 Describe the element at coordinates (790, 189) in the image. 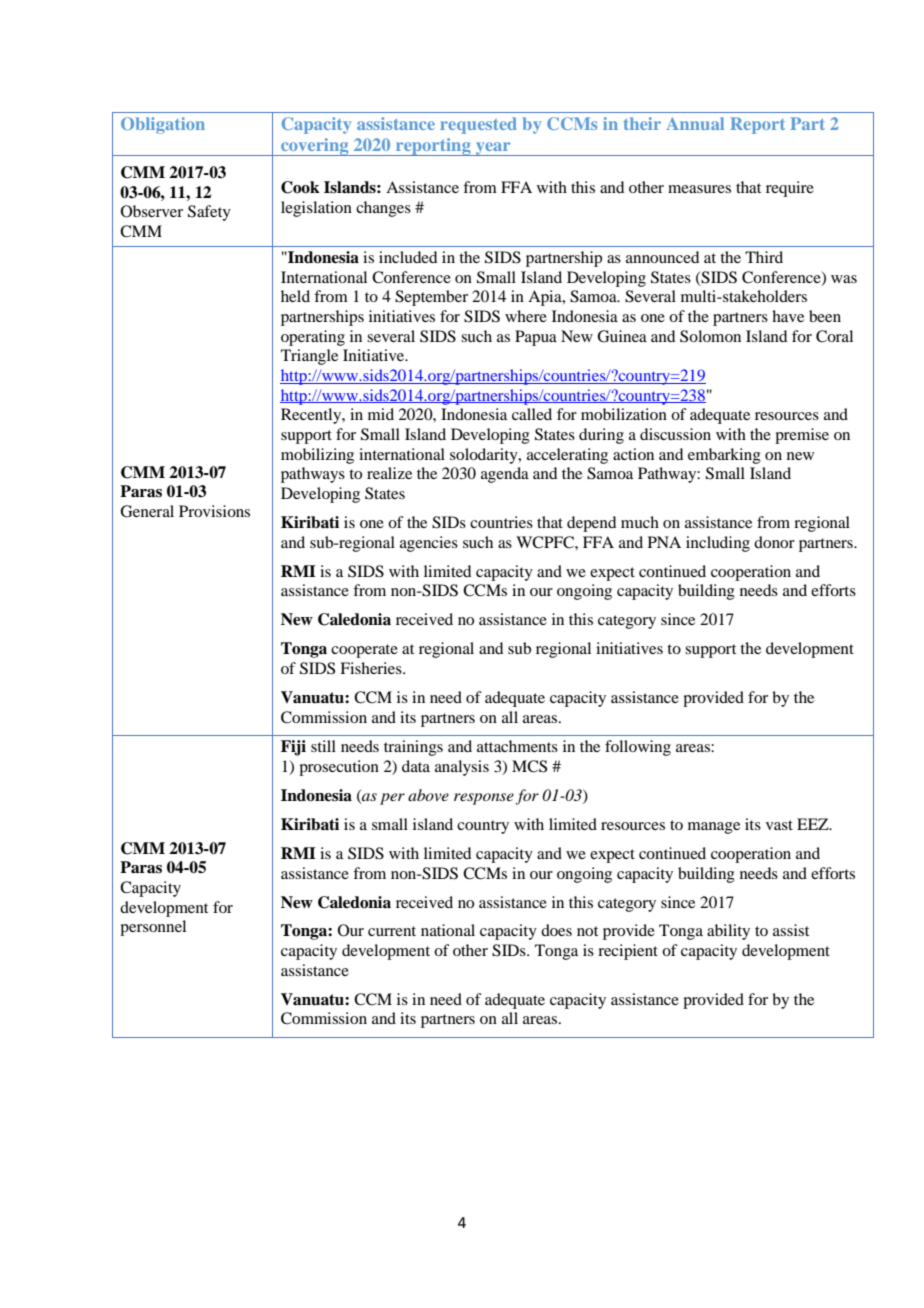

I see `require` at that location.
